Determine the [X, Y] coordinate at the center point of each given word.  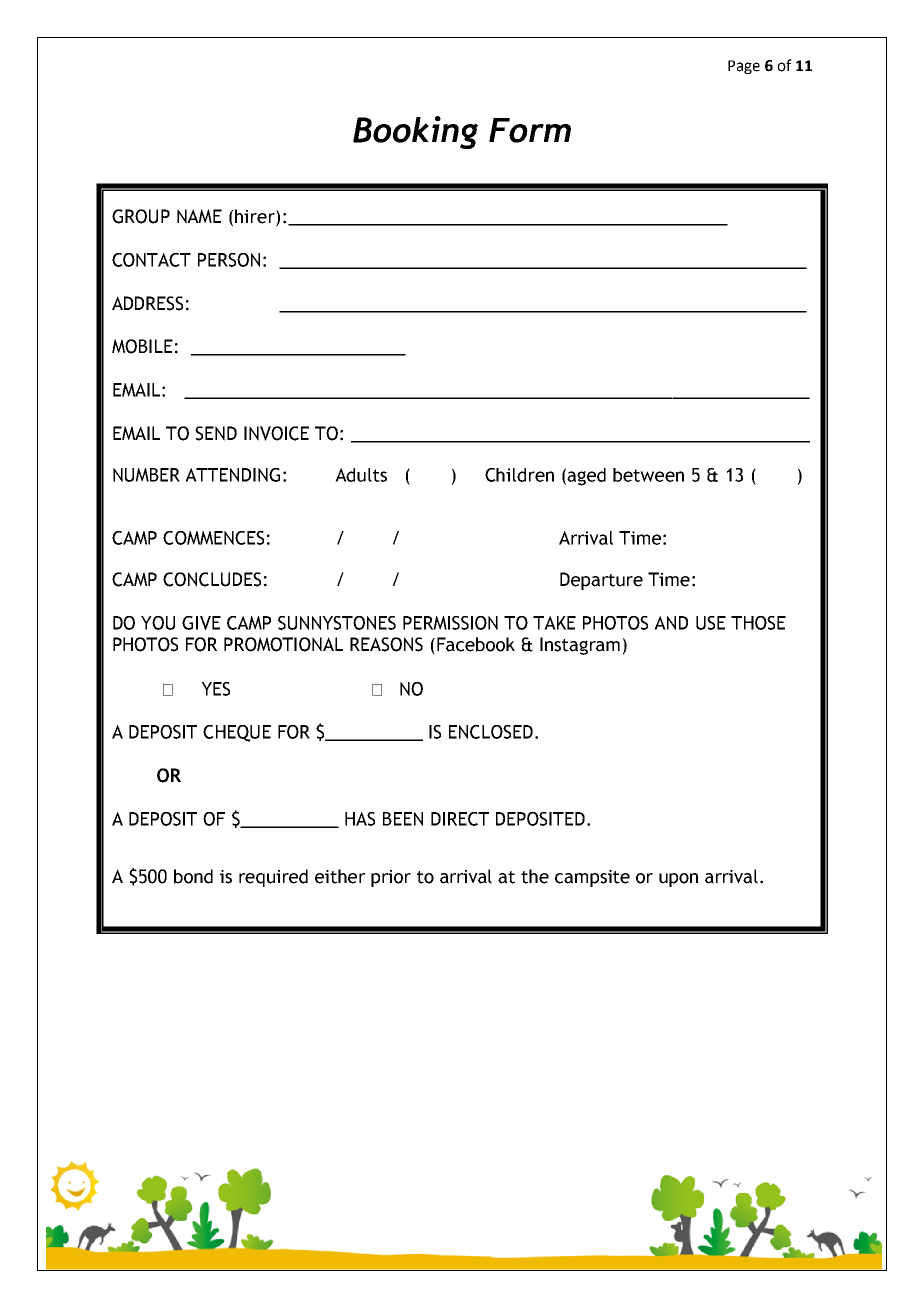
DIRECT [460, 819]
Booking [415, 132]
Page [744, 67]
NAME [199, 216]
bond [193, 876]
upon [678, 880]
